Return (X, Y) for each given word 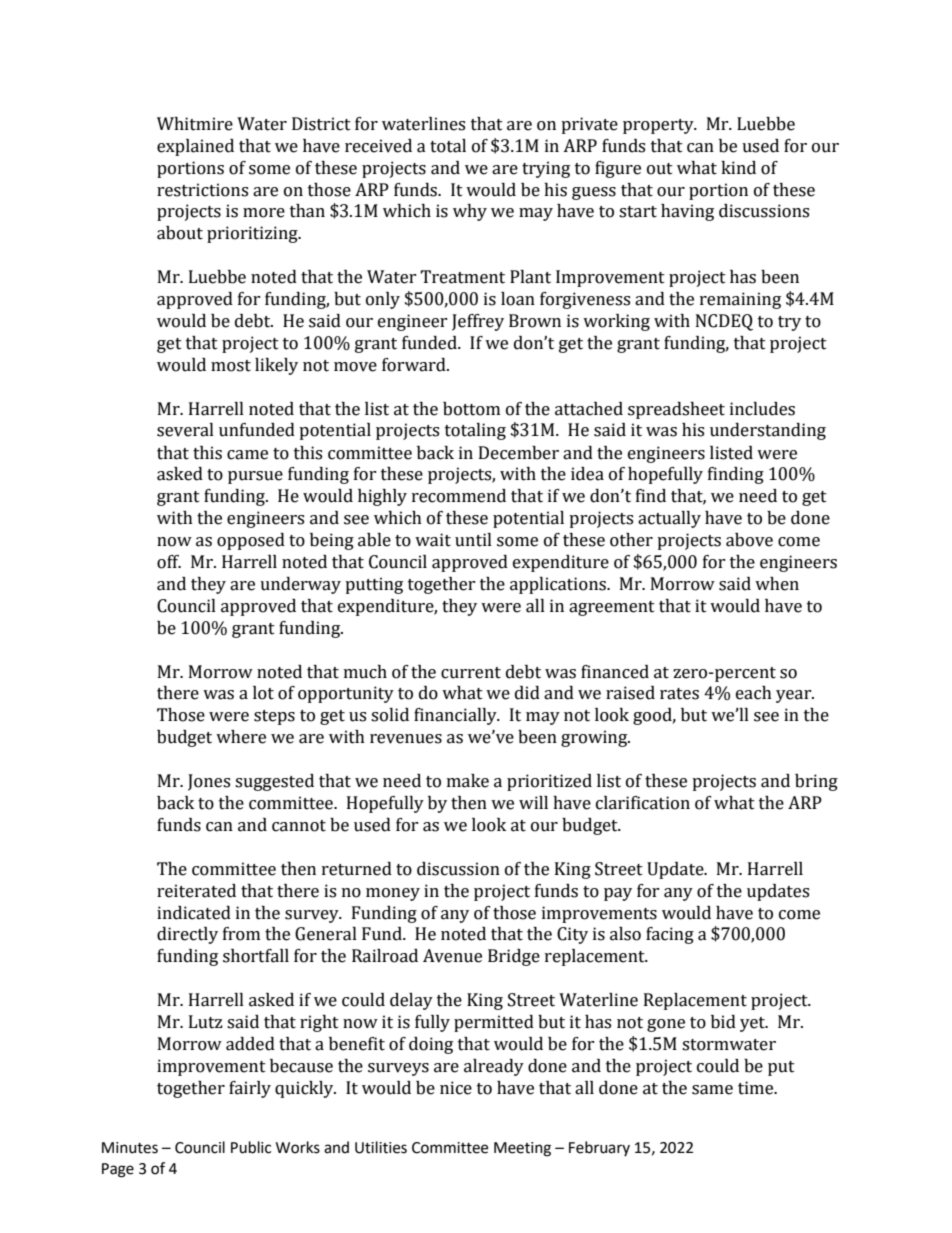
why (470, 212)
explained (195, 147)
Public (251, 1147)
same (712, 1090)
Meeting (522, 1149)
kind (738, 168)
